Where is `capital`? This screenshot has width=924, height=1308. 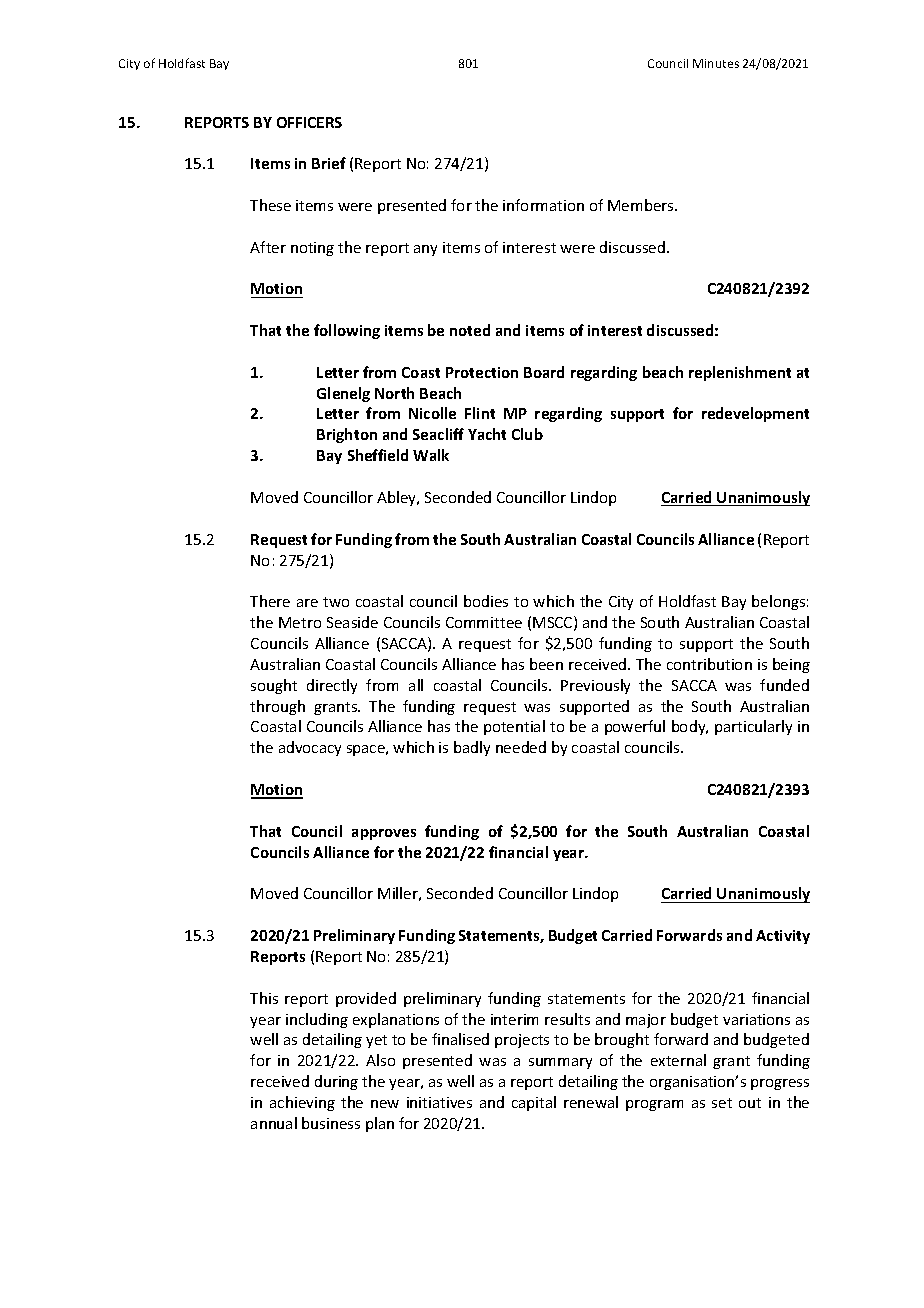
capital is located at coordinates (534, 1103).
